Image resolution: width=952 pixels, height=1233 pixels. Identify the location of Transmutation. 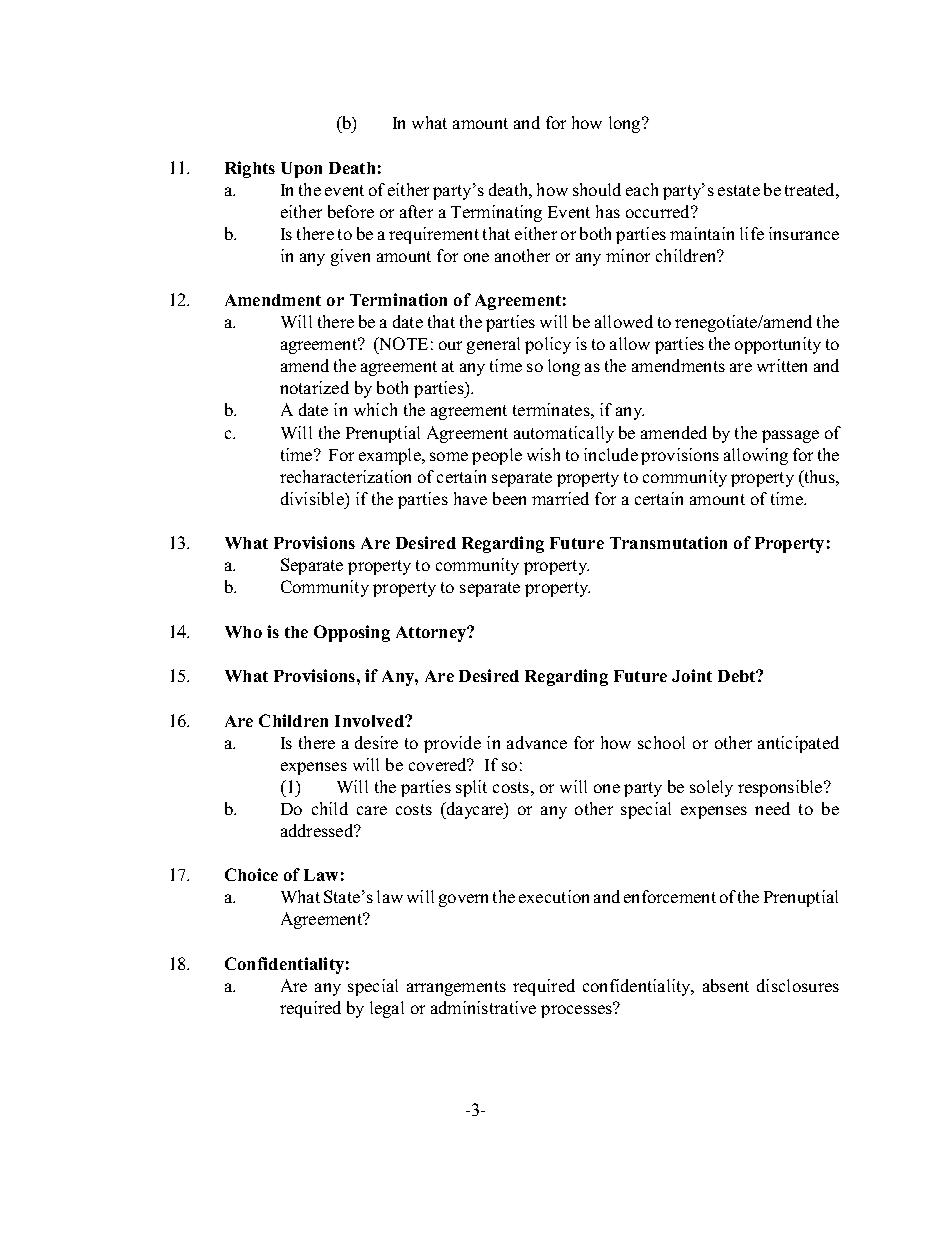
(668, 542).
